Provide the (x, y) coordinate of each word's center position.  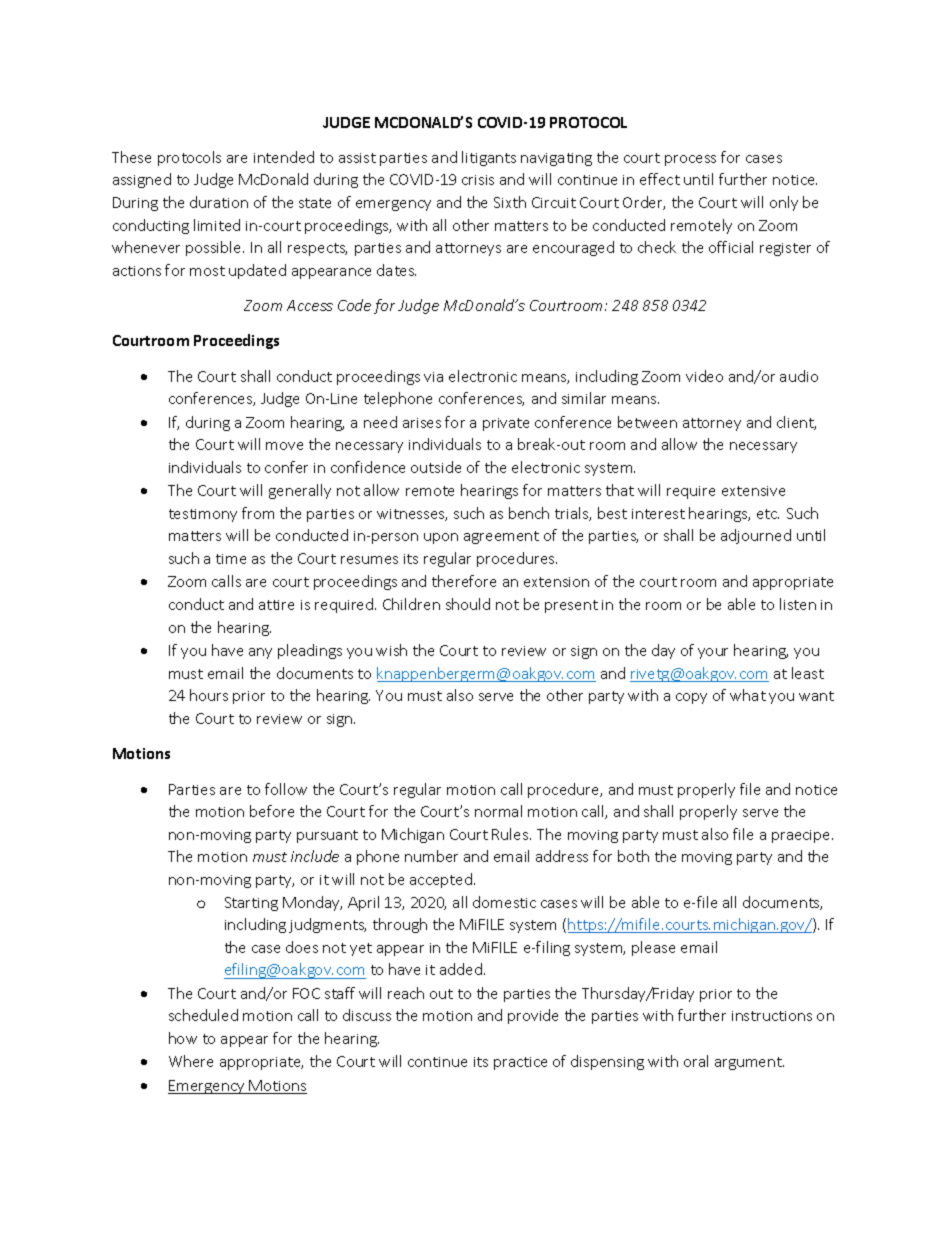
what (748, 695)
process (690, 160)
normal (498, 811)
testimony (203, 515)
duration (219, 202)
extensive (753, 491)
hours (209, 695)
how (183, 1038)
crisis (478, 180)
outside (436, 467)
